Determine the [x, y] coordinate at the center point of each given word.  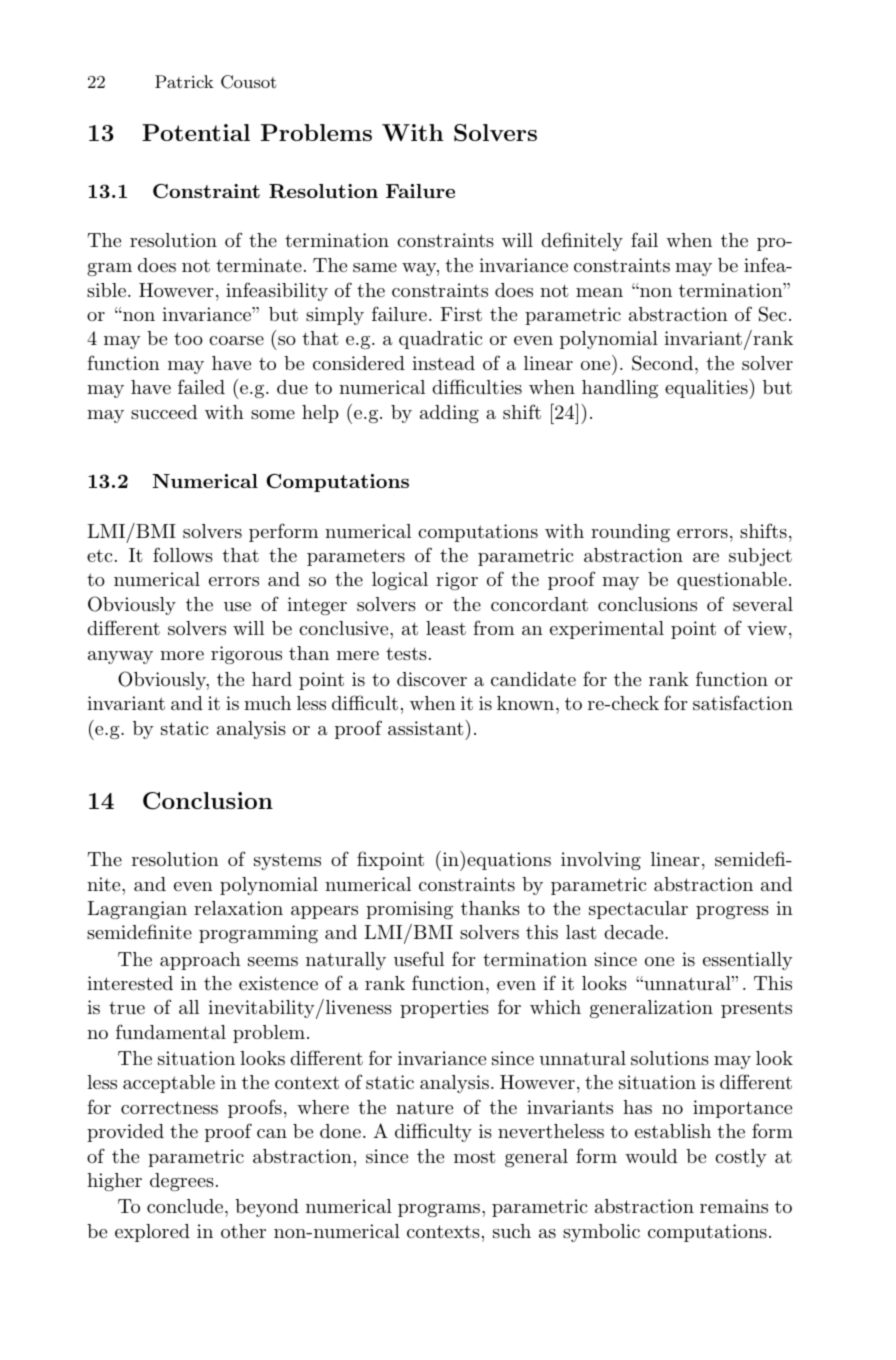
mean [599, 292]
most [475, 1156]
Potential [196, 132]
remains [734, 1206]
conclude [186, 1206]
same [375, 267]
